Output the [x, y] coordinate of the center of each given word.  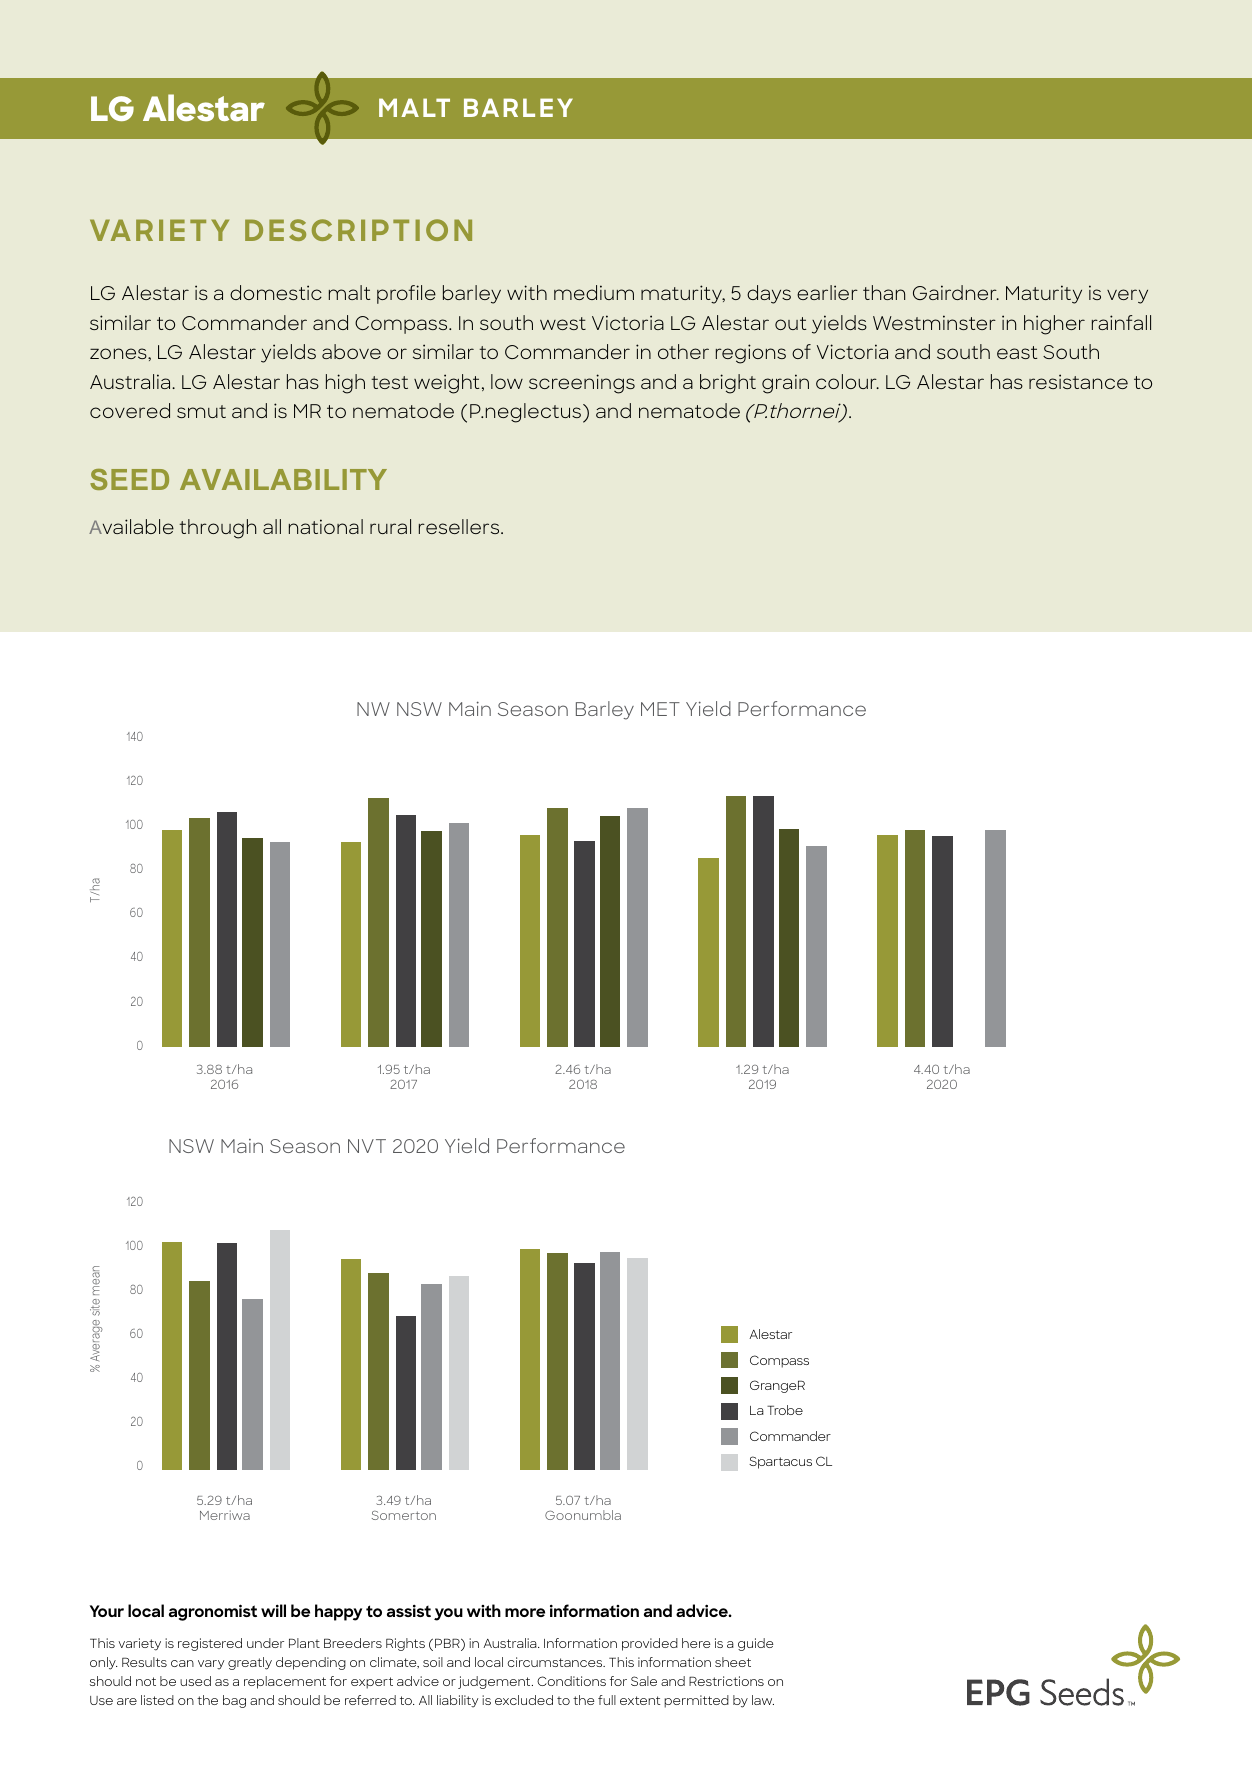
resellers [460, 526]
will [273, 1610]
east [1017, 352]
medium [594, 292]
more [525, 1612]
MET [660, 709]
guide [756, 1644]
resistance [1078, 381]
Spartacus [780, 1462]
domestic [276, 292]
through [218, 529]
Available [131, 526]
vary [211, 1665]
